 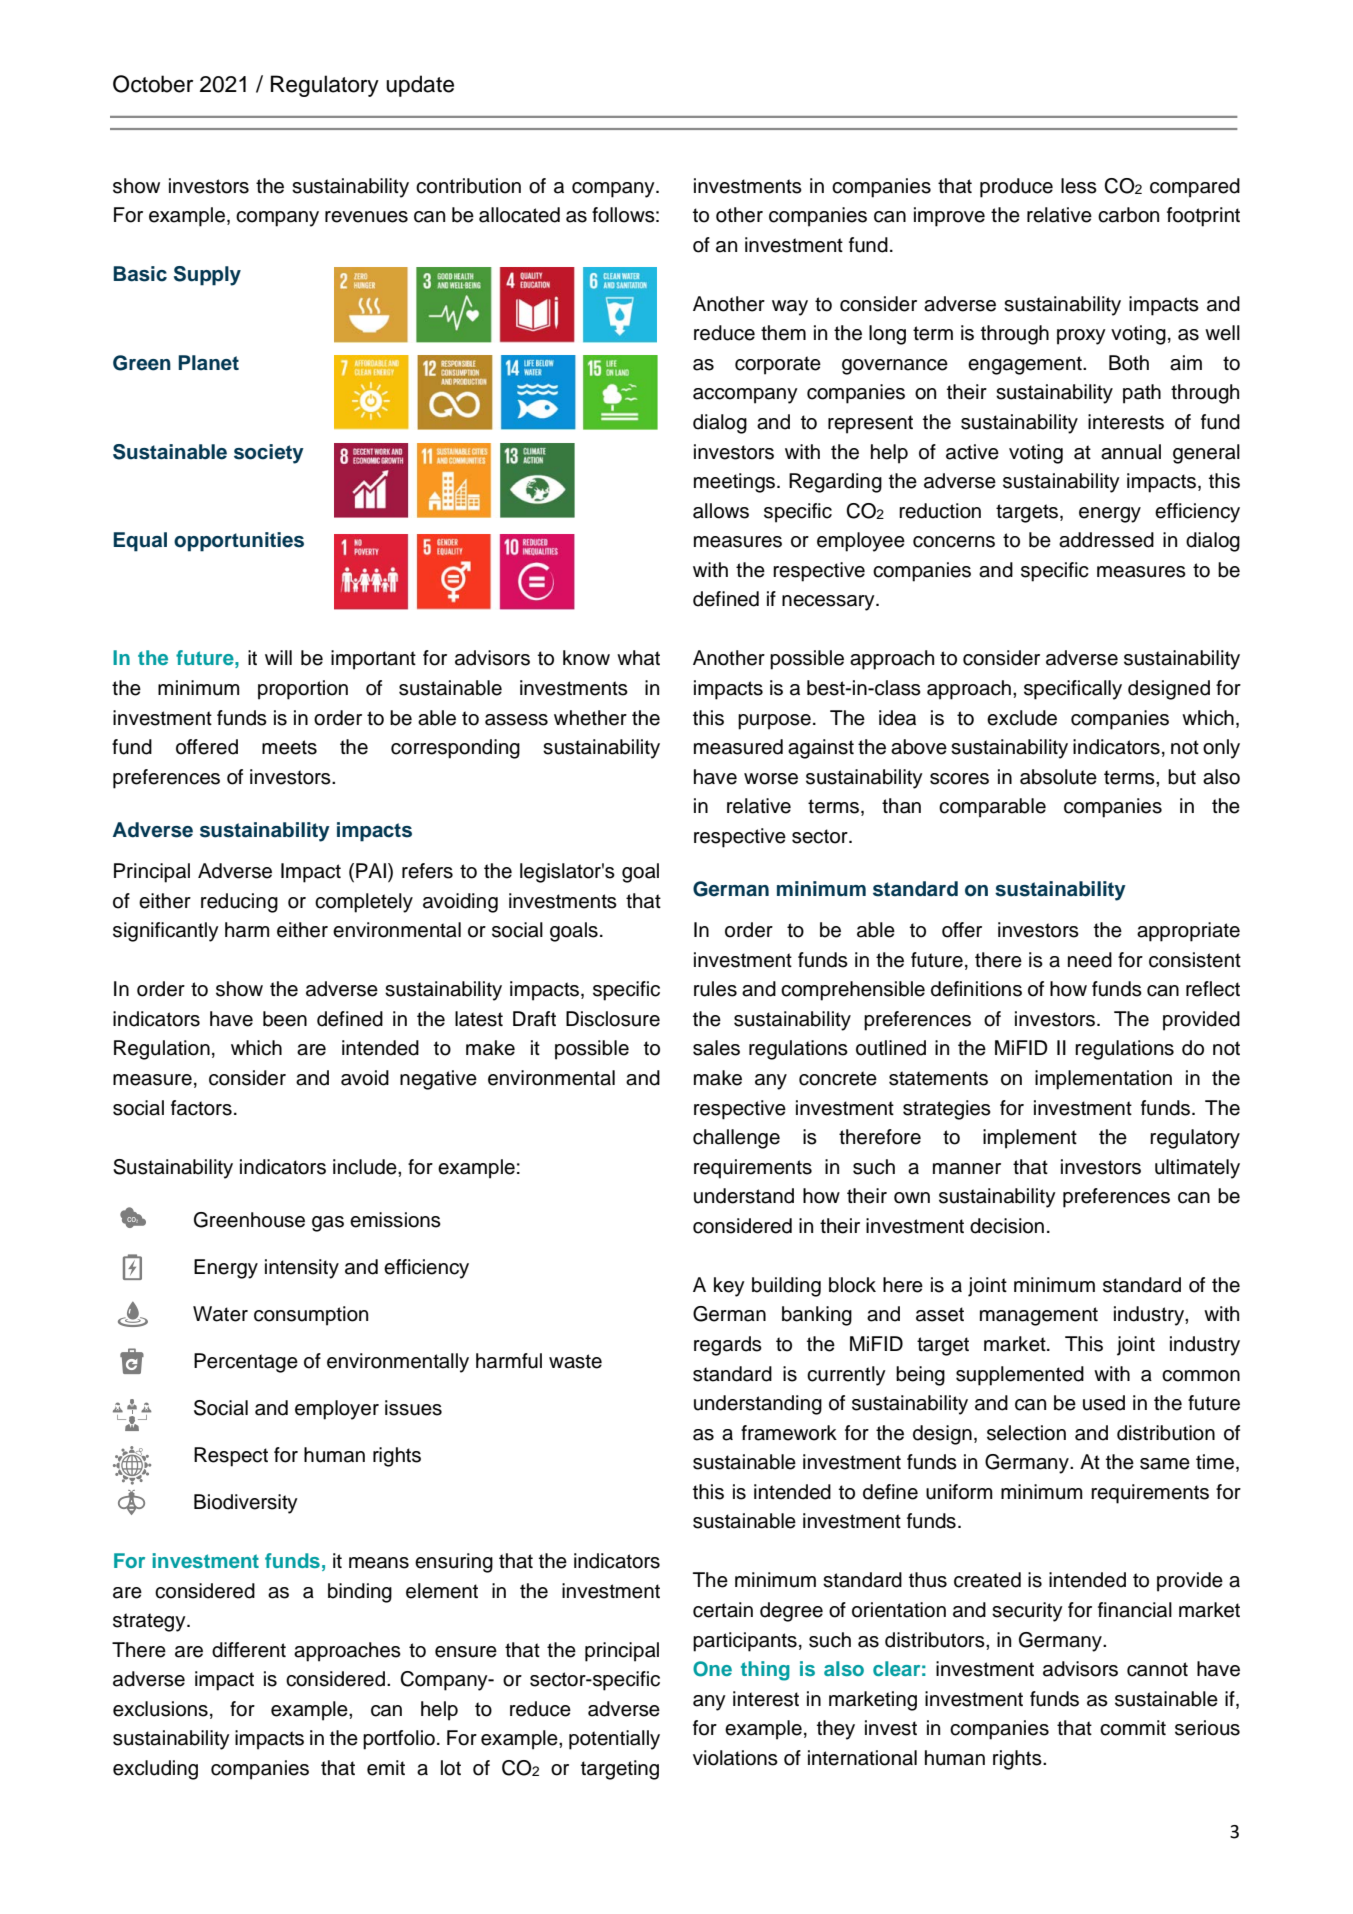 I want to click on October, so click(x=153, y=84).
